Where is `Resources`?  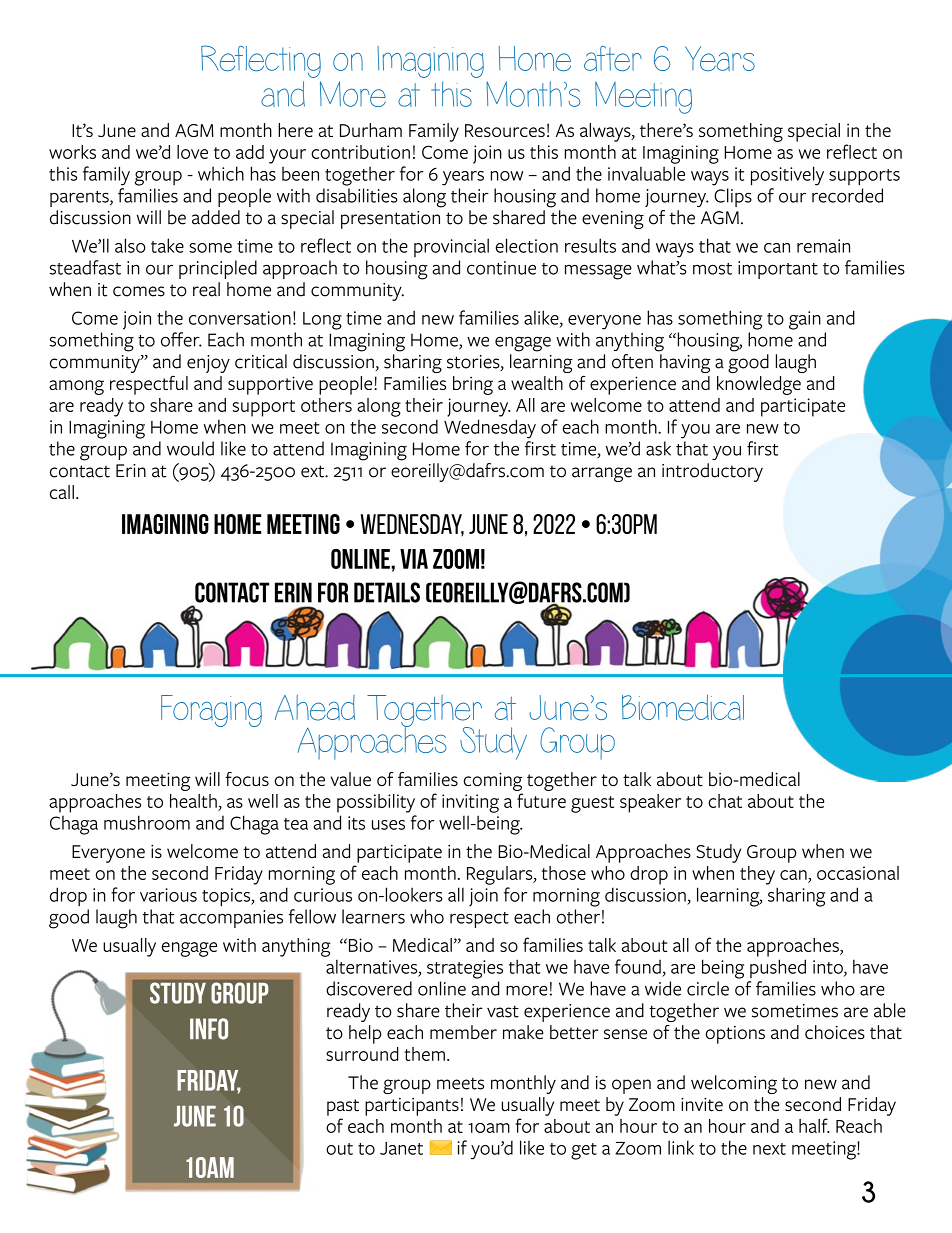 Resources is located at coordinates (505, 130).
